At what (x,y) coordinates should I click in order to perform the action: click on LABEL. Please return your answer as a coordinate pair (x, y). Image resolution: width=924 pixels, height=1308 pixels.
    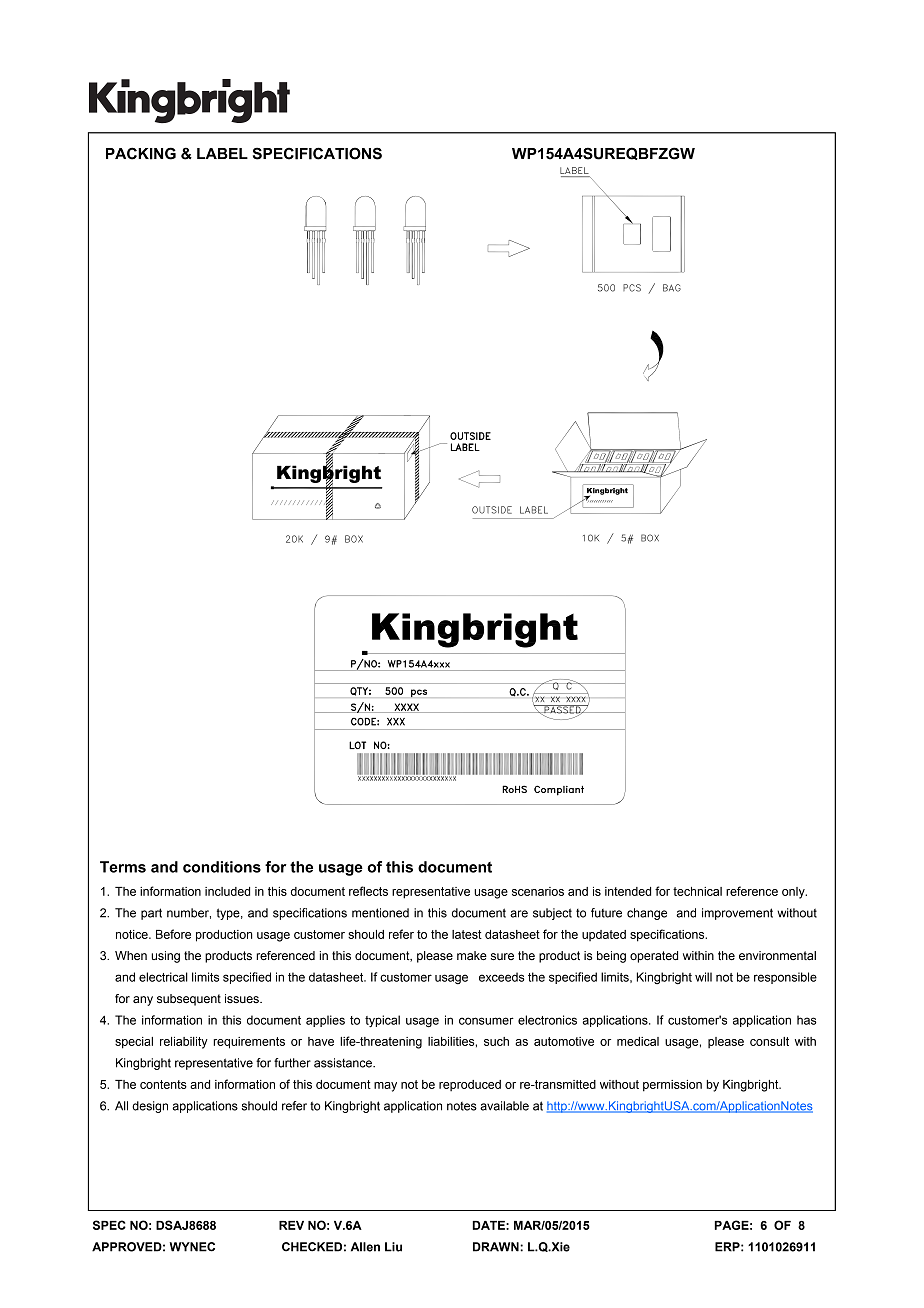
    Looking at the image, I should click on (222, 153).
